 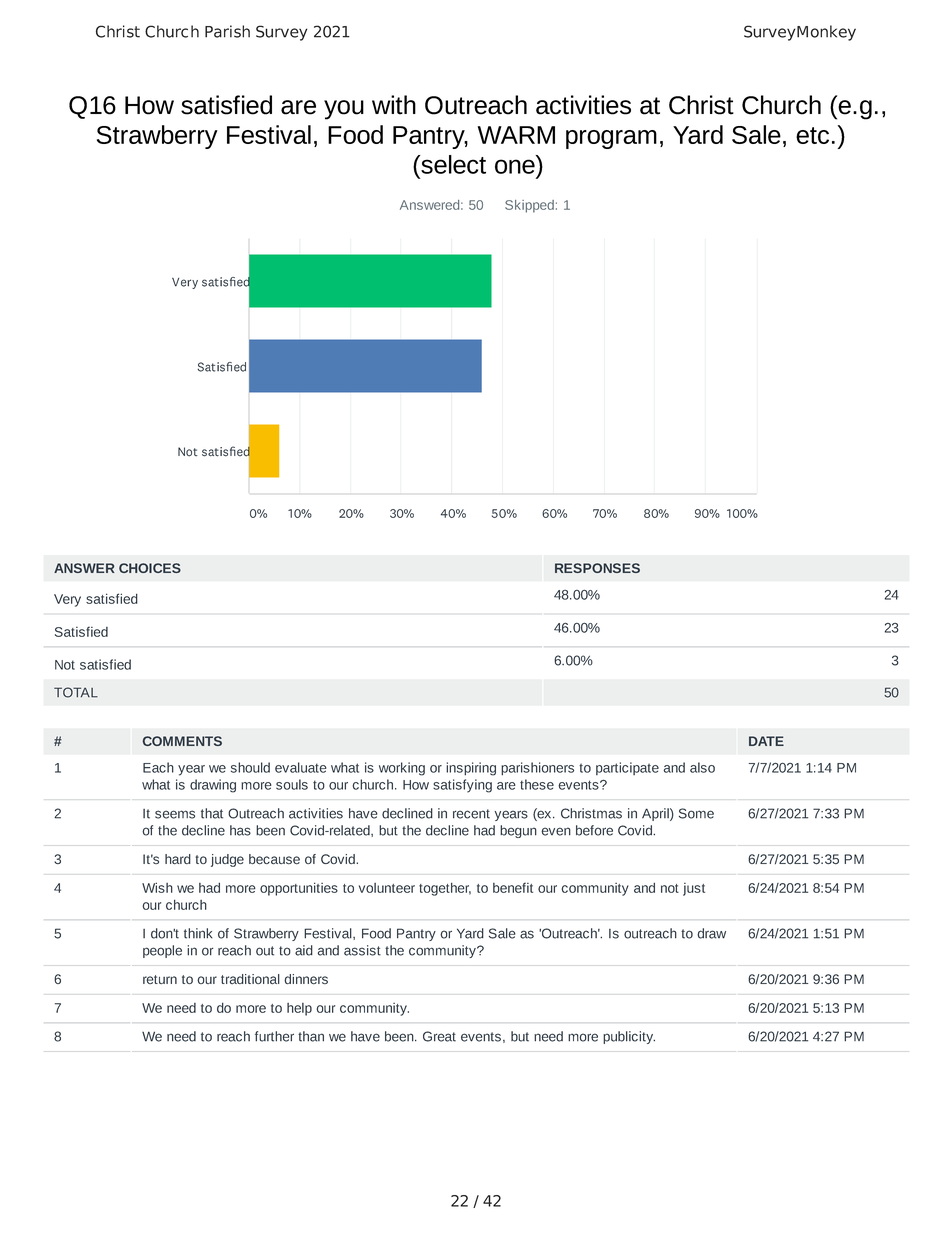 What do you see at coordinates (439, 1036) in the screenshot?
I see `Great` at bounding box center [439, 1036].
